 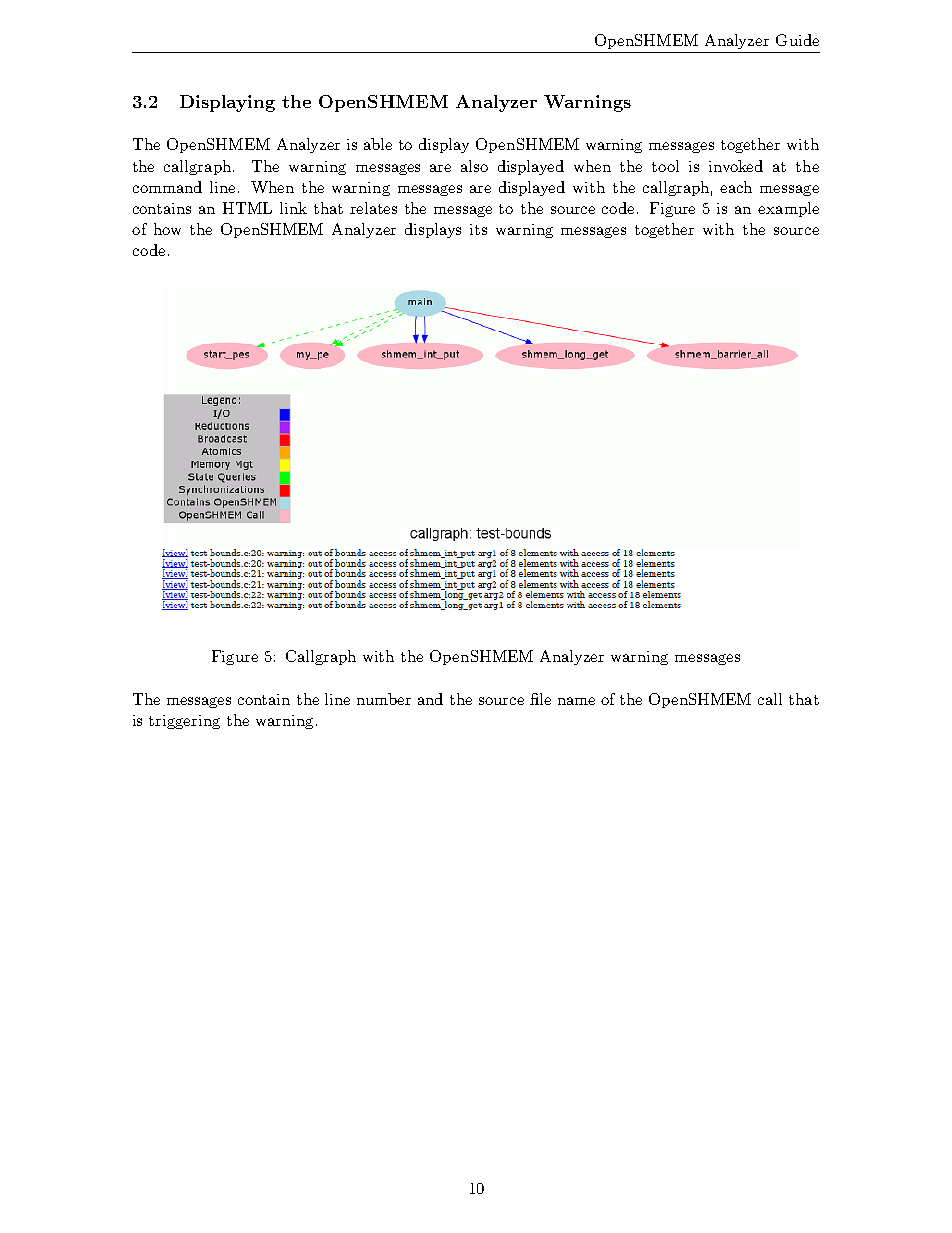 I want to click on name, so click(x=576, y=701).
